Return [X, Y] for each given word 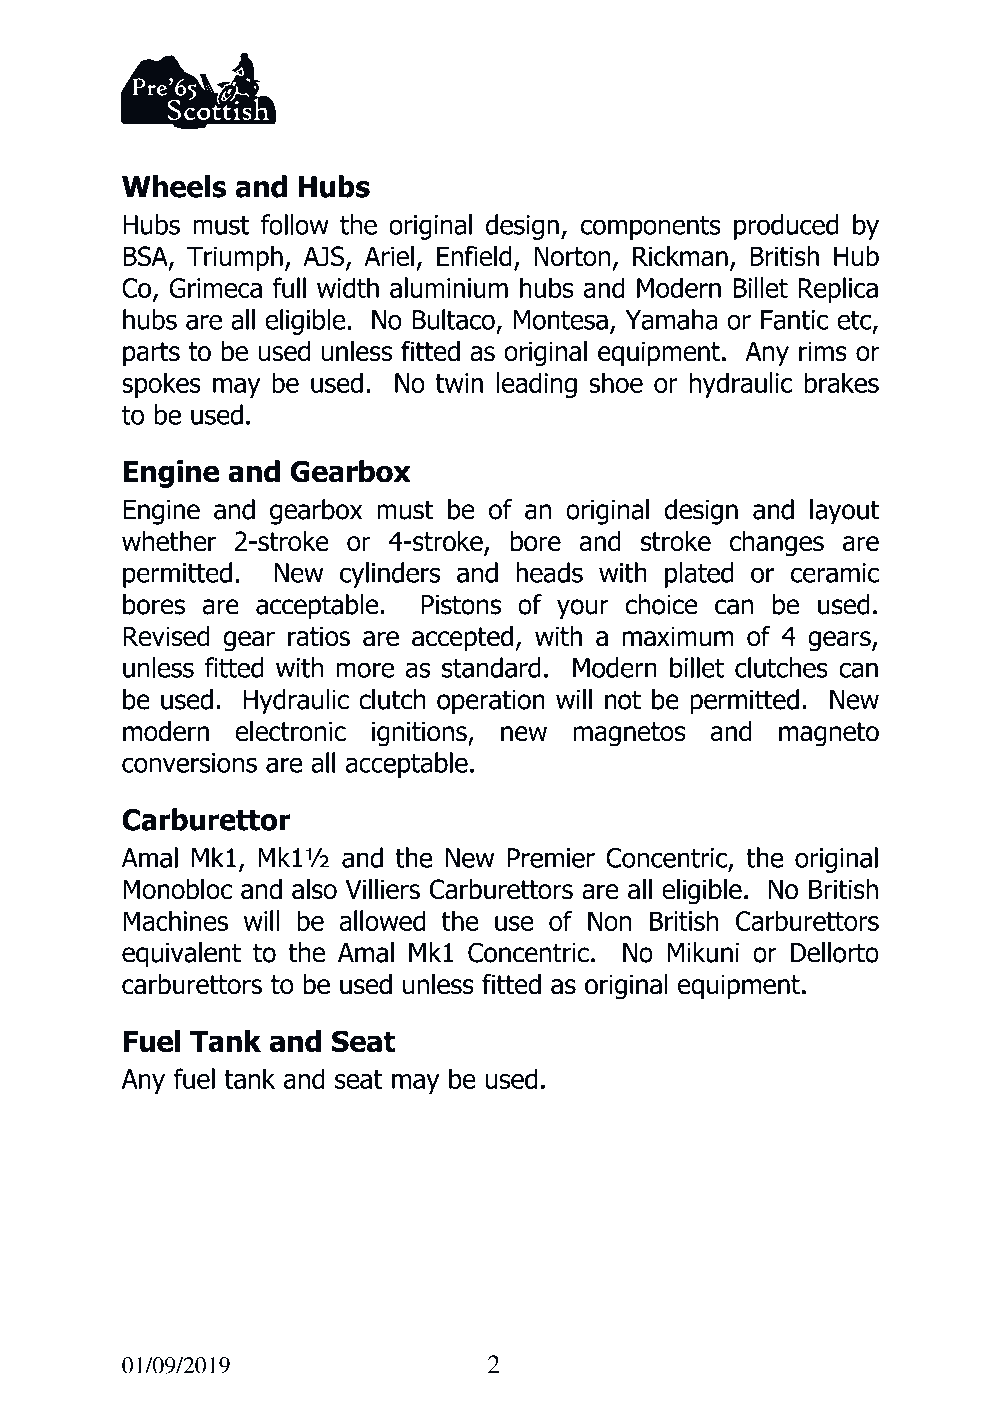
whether [169, 541]
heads [549, 572]
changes [777, 544]
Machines [175, 920]
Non [610, 921]
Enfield [474, 256]
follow [295, 224]
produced [786, 227]
